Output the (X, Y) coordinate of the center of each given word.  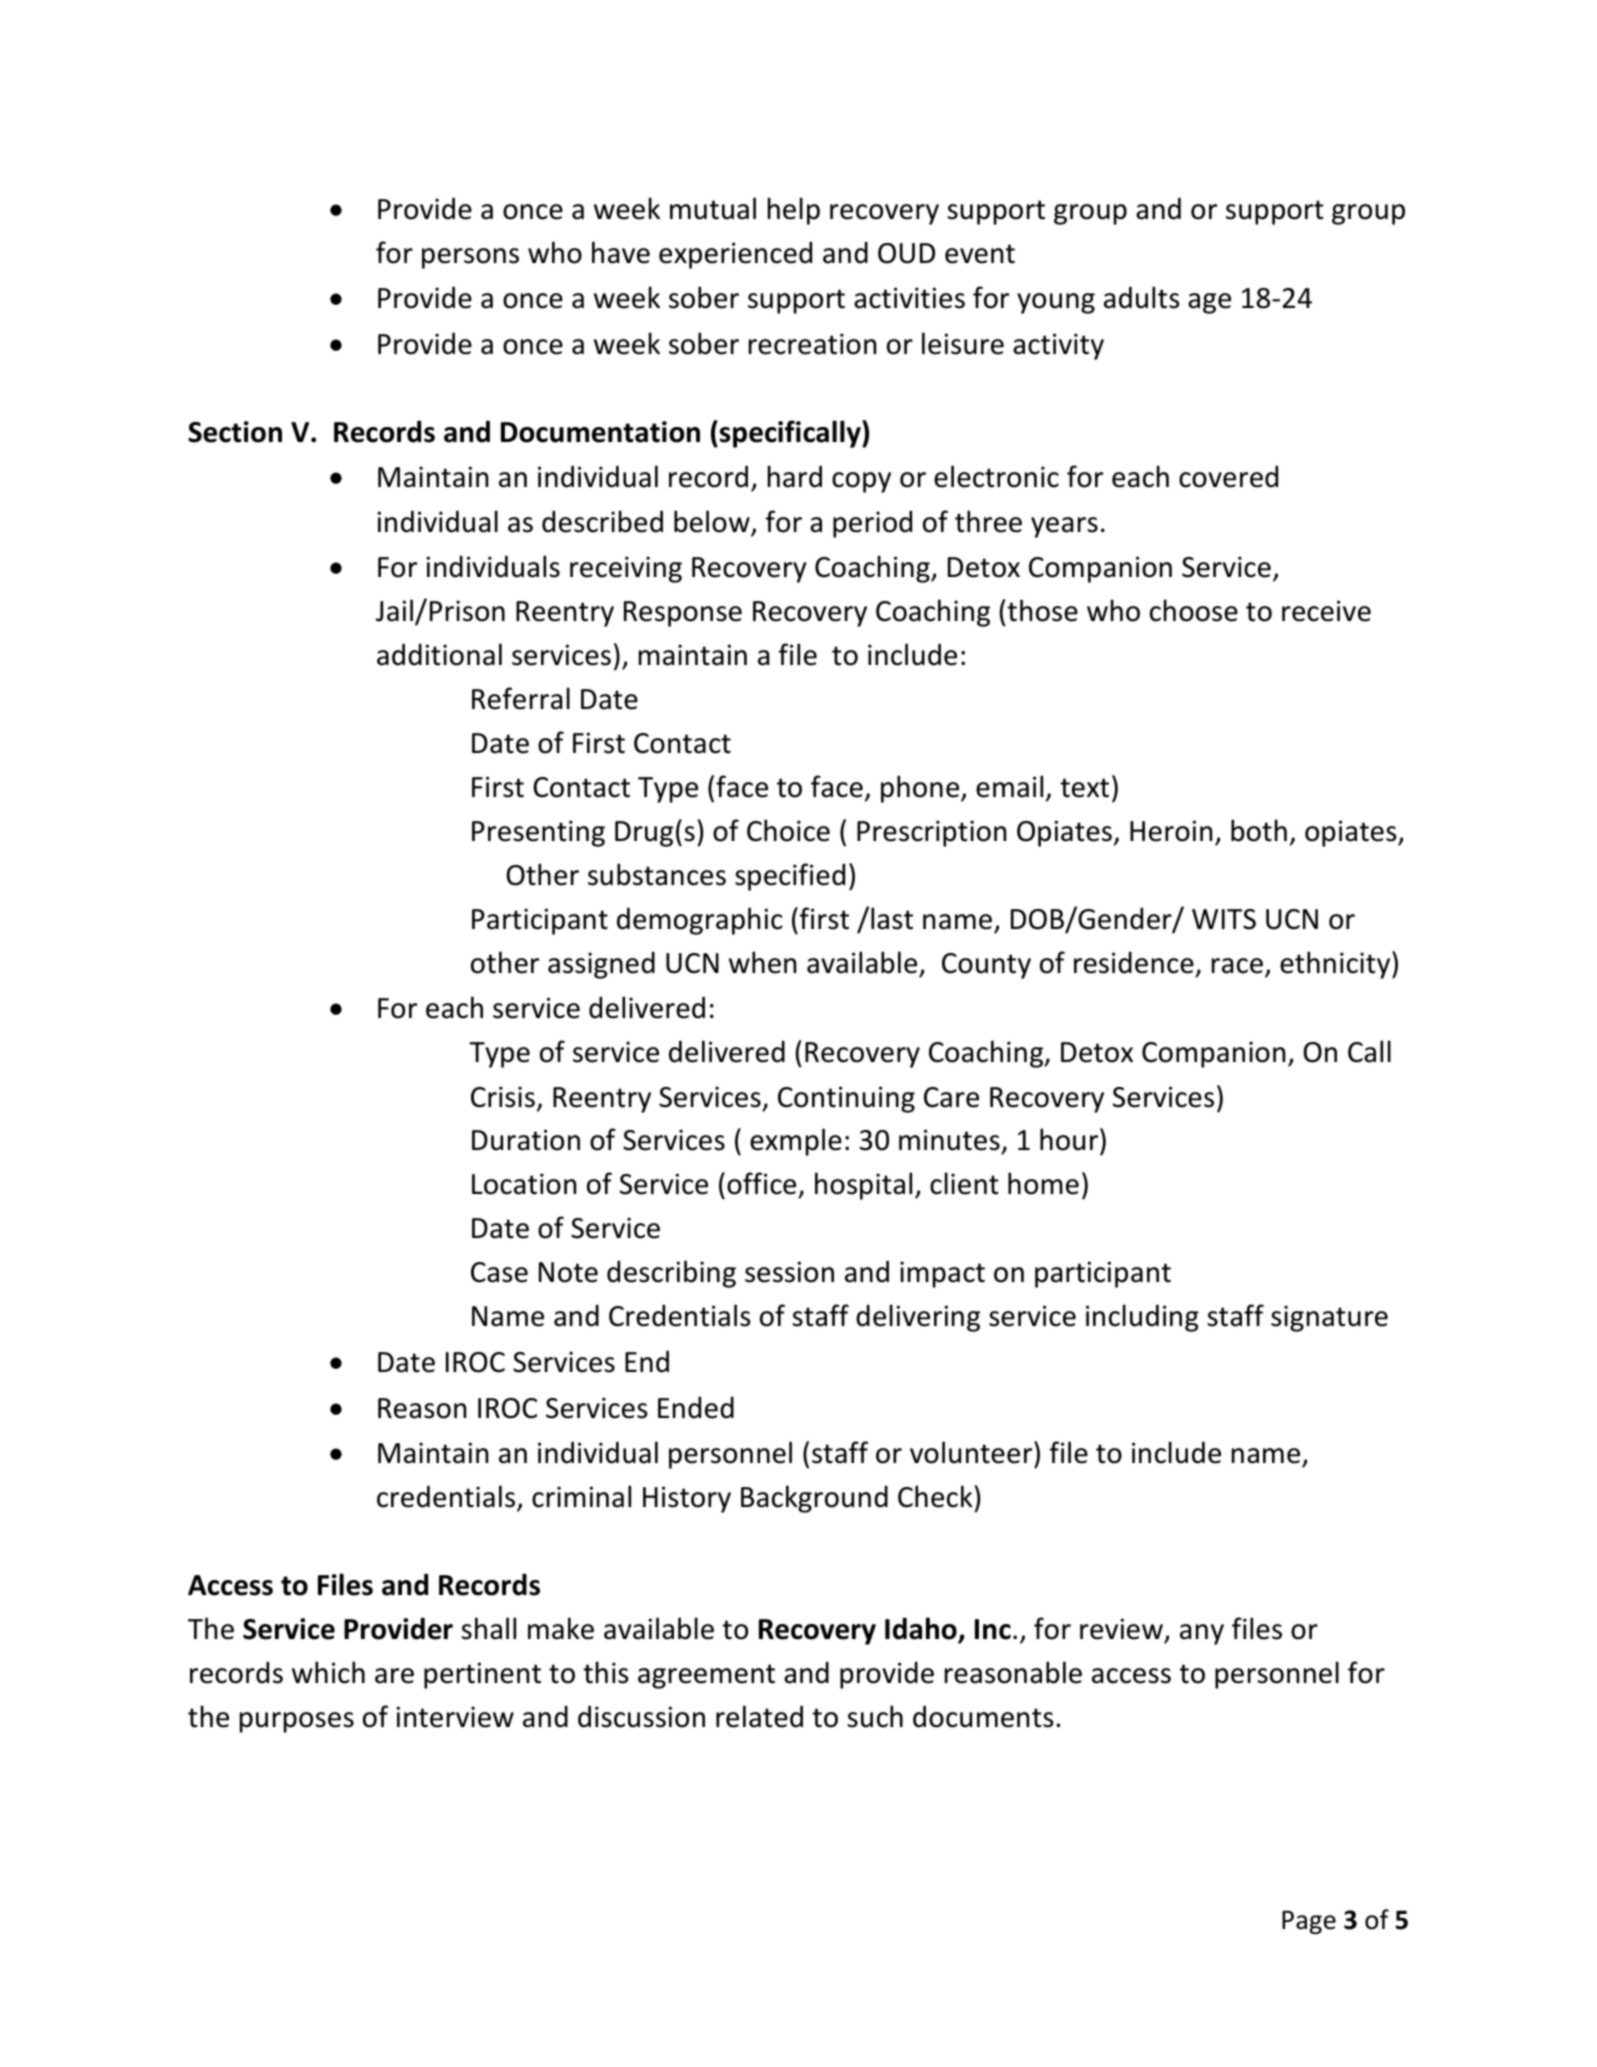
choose (1194, 610)
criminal (581, 1496)
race (1237, 966)
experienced (735, 255)
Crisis (503, 1097)
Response (683, 614)
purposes (297, 1722)
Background (814, 1499)
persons (470, 258)
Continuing (846, 1099)
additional (439, 654)
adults (1142, 297)
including (1142, 1318)
